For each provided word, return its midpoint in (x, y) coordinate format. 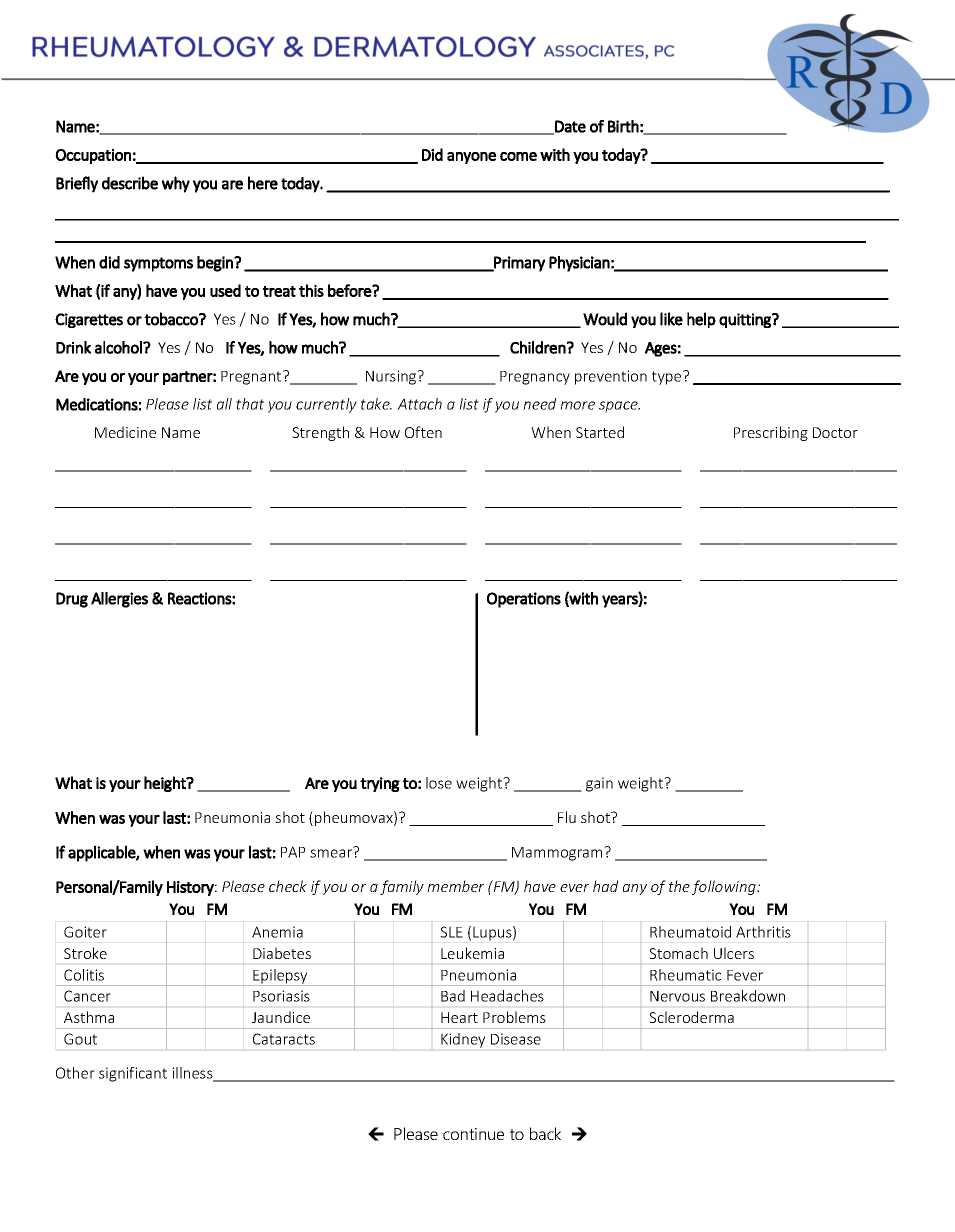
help (701, 320)
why (176, 184)
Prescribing (771, 433)
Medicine (125, 432)
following (725, 887)
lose (439, 783)
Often (423, 432)
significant (133, 1074)
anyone (471, 158)
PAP (293, 852)
